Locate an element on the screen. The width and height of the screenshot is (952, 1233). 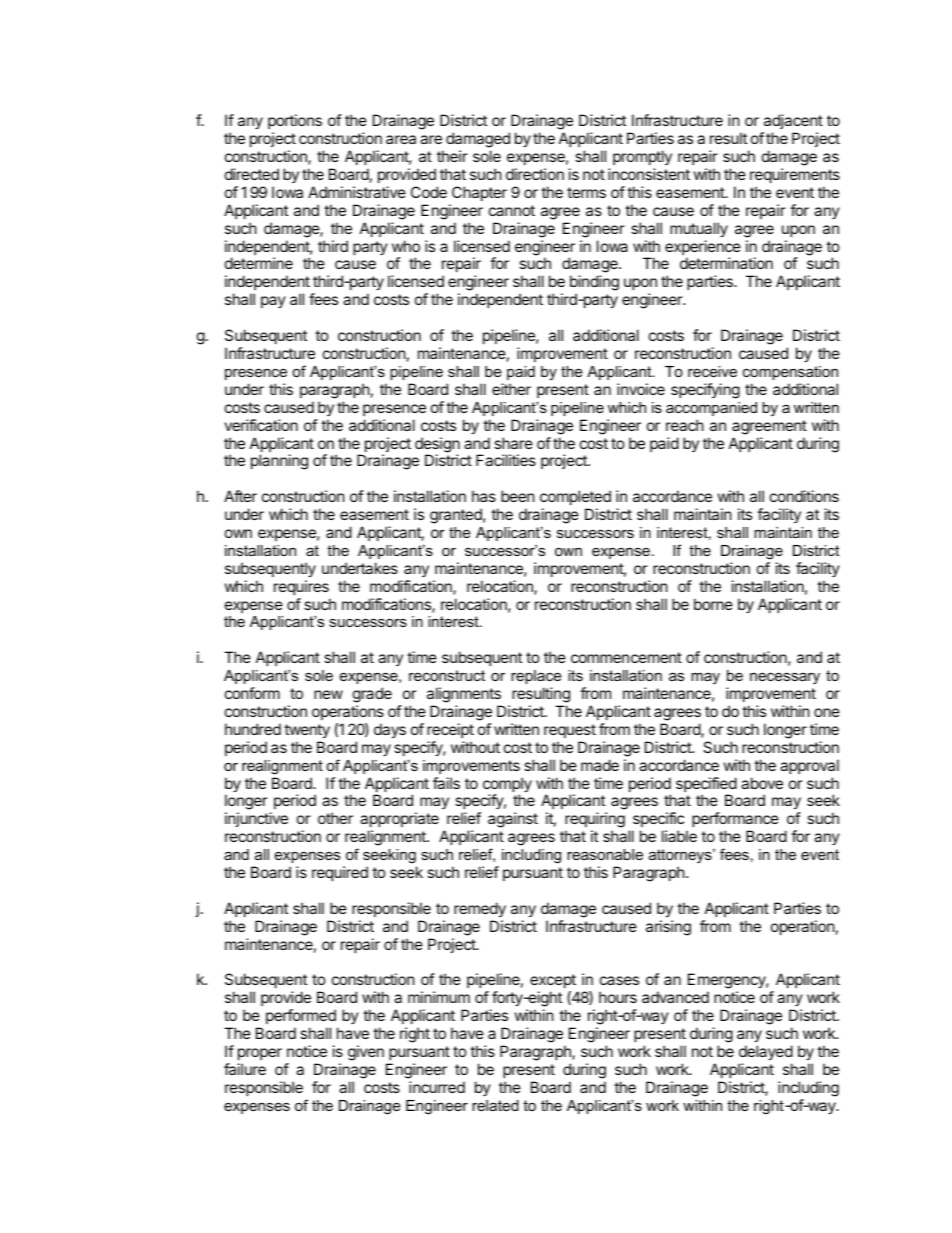
direction is located at coordinates (535, 174).
